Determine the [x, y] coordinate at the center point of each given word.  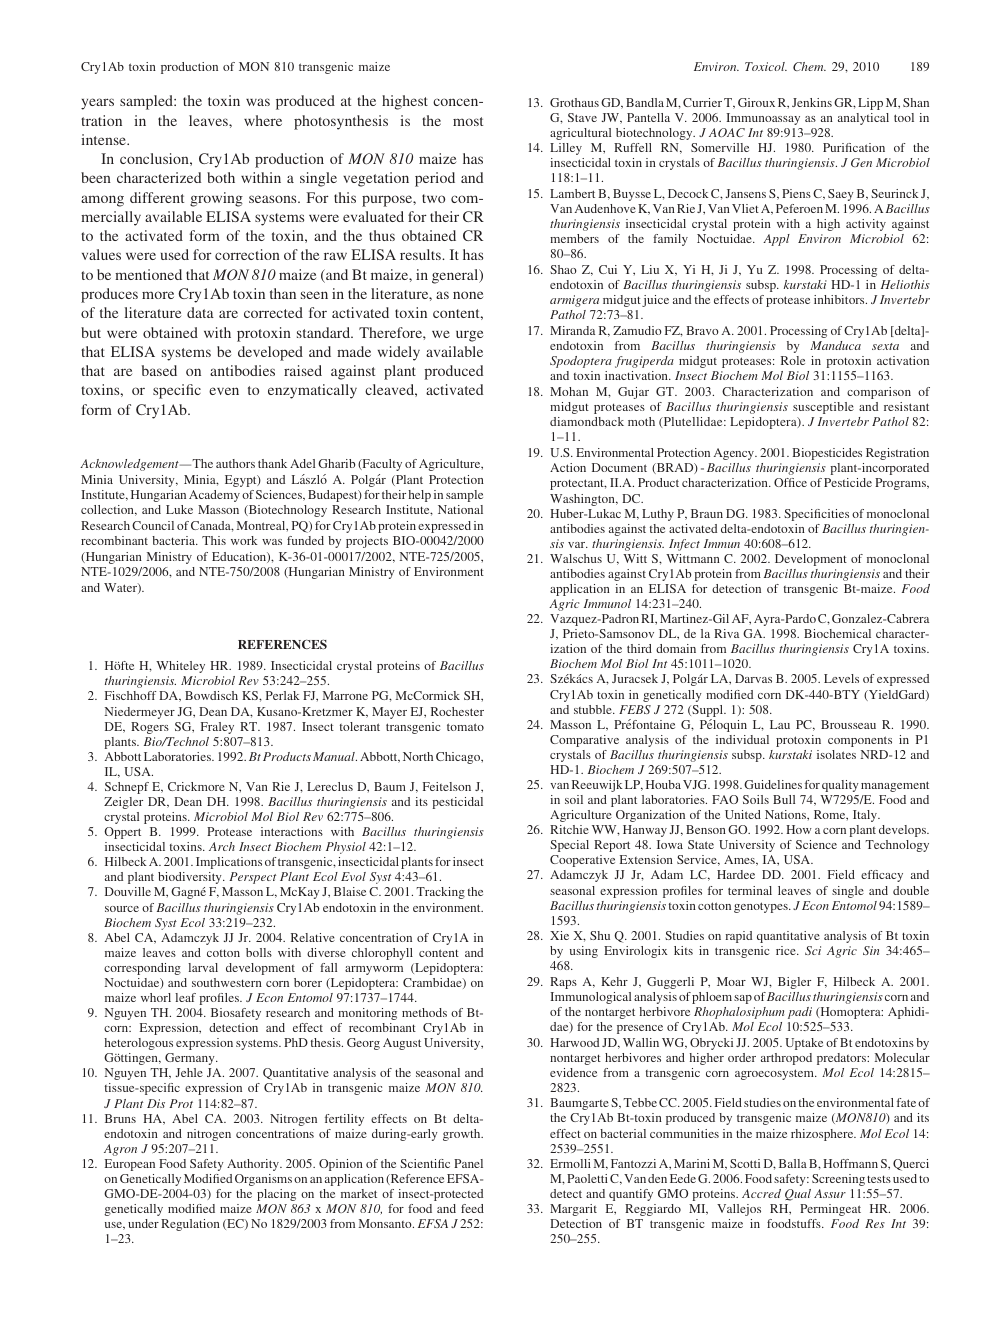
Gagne [188, 893]
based [159, 370]
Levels [841, 678]
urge [469, 336]
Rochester [457, 711]
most [468, 121]
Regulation [190, 1225]
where [263, 120]
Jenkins [812, 102]
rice [787, 950]
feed [472, 1208]
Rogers [150, 728]
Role [793, 360]
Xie [559, 935]
